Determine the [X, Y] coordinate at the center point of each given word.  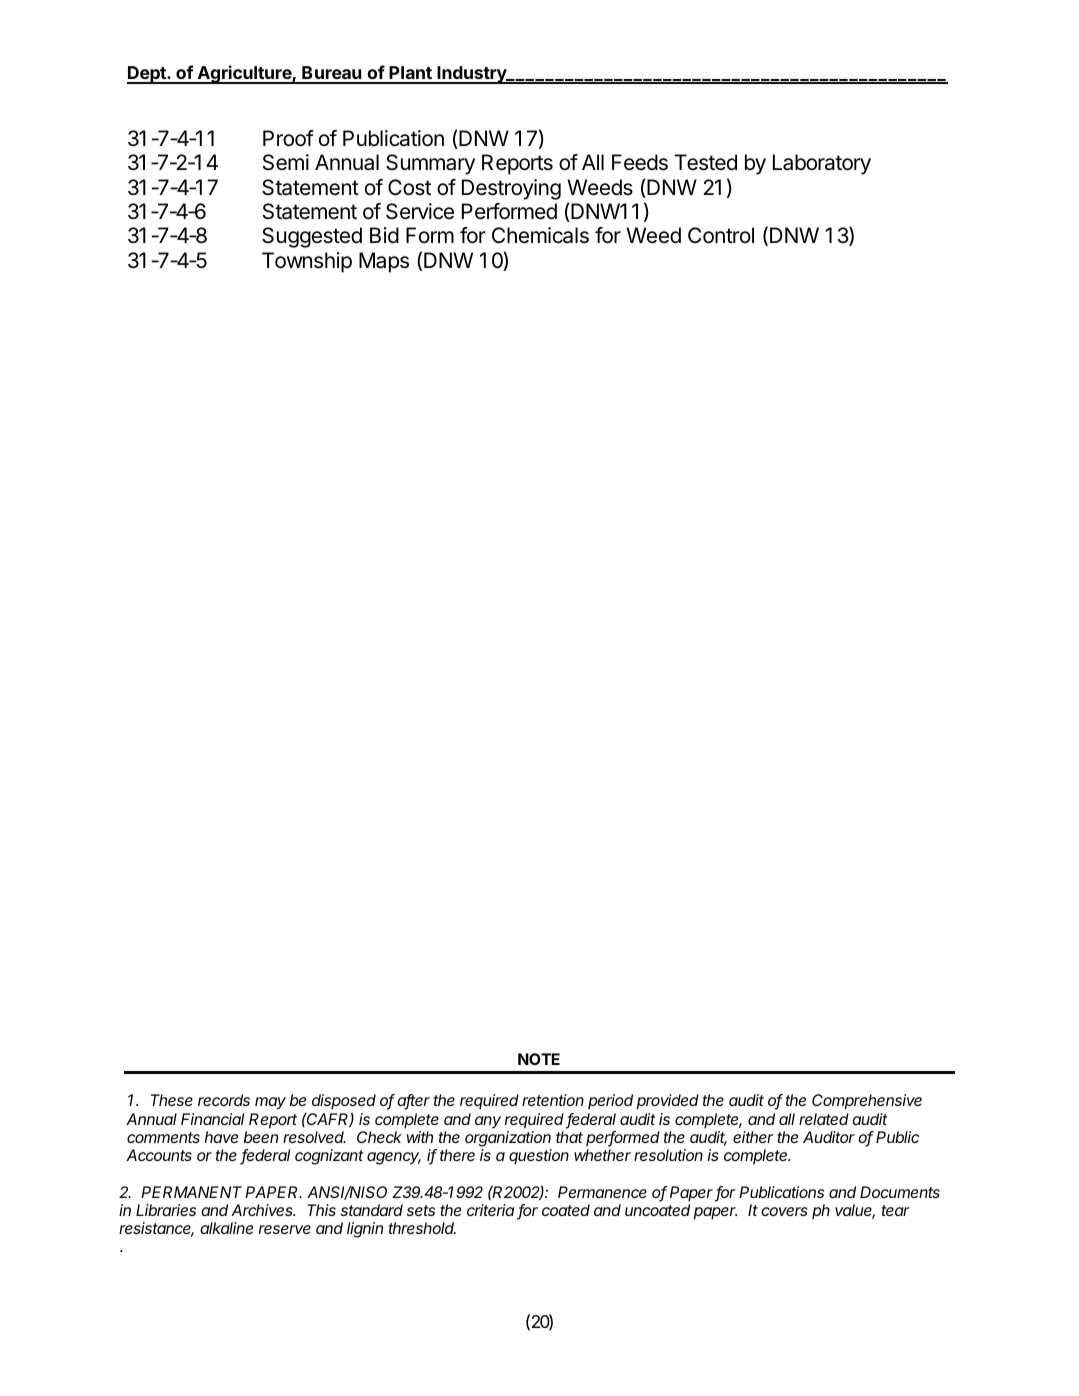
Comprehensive [867, 1102]
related [824, 1119]
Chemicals [540, 235]
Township [307, 262]
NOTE [539, 1059]
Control [721, 235]
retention [553, 1100]
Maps [384, 262]
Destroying [511, 189]
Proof [288, 138]
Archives [263, 1210]
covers [784, 1211]
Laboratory [822, 164]
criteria [490, 1210]
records [224, 1100]
